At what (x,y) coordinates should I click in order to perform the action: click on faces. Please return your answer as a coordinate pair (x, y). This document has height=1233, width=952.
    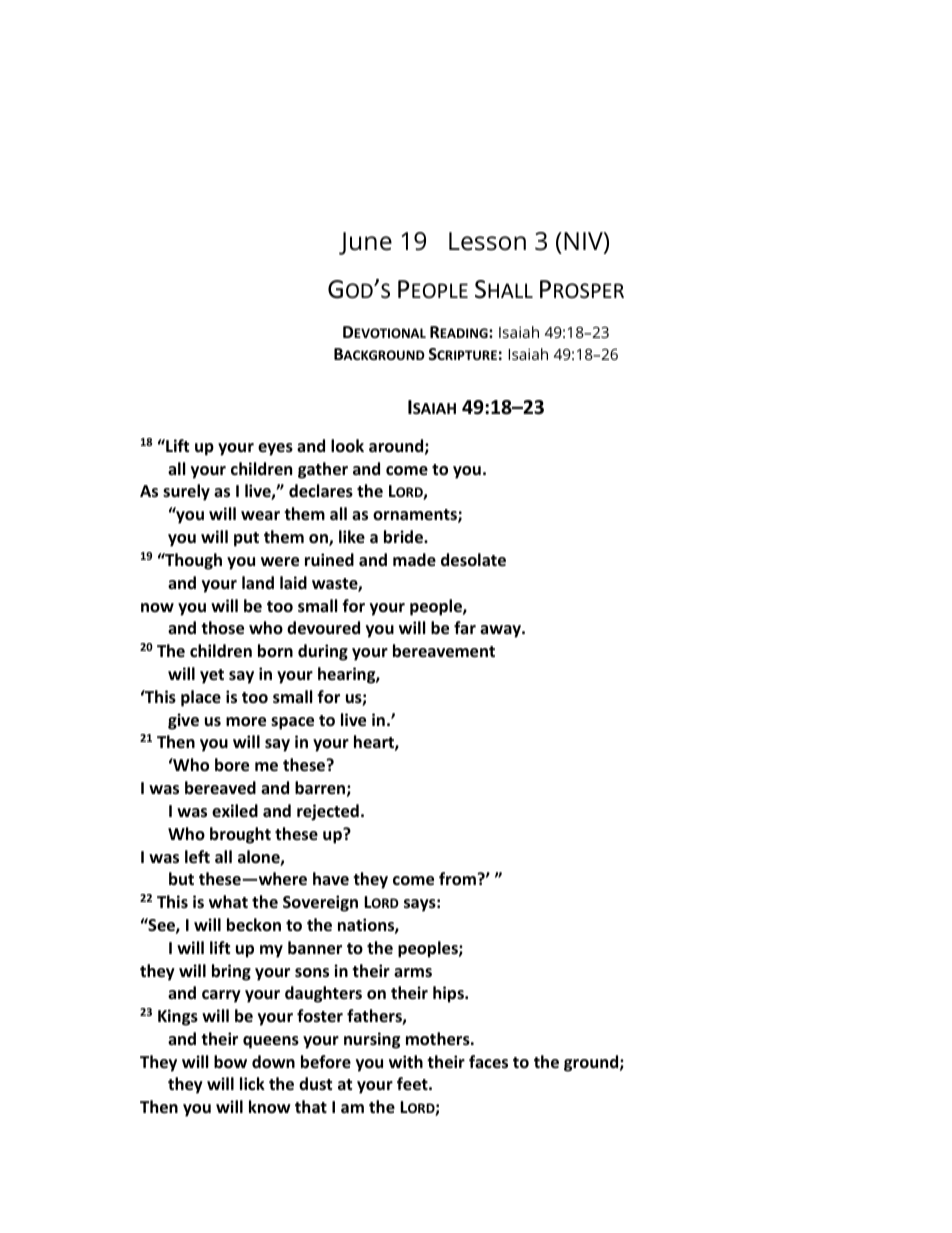
    Looking at the image, I should click on (488, 1062).
